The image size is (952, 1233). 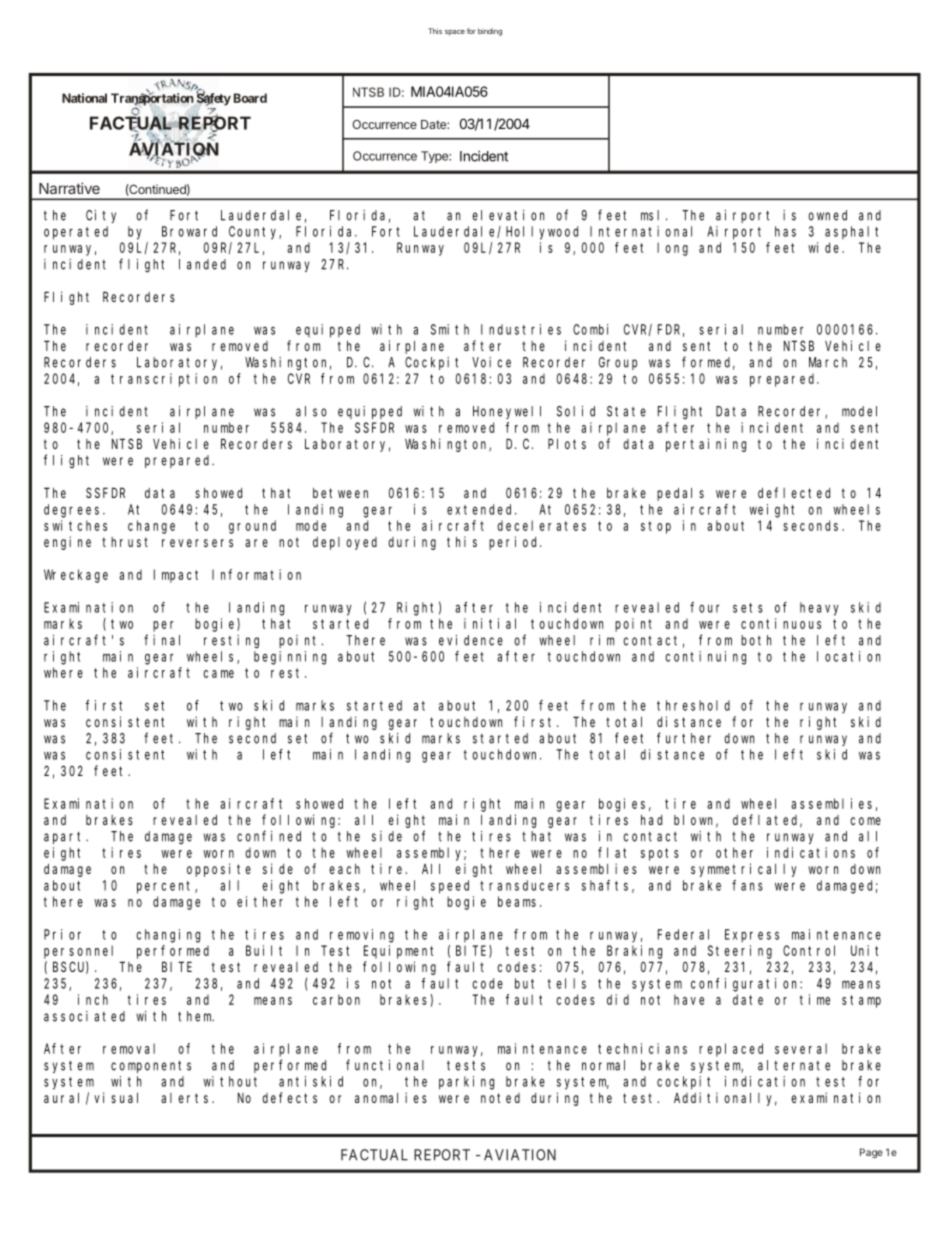 What do you see at coordinates (725, 1099) in the screenshot?
I see `Additionally` at bounding box center [725, 1099].
